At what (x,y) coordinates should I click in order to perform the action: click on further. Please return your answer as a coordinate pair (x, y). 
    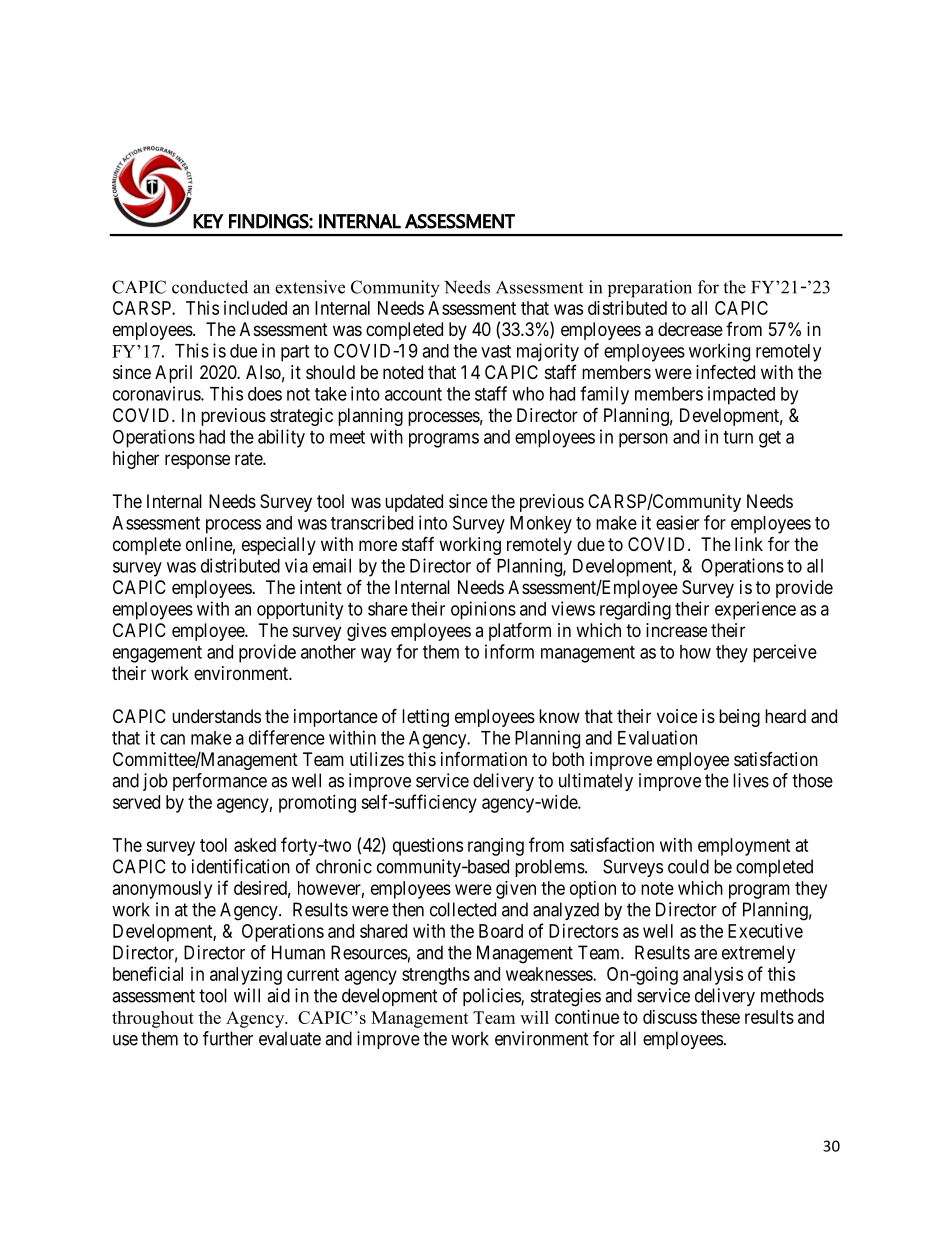
    Looking at the image, I should click on (228, 1038).
